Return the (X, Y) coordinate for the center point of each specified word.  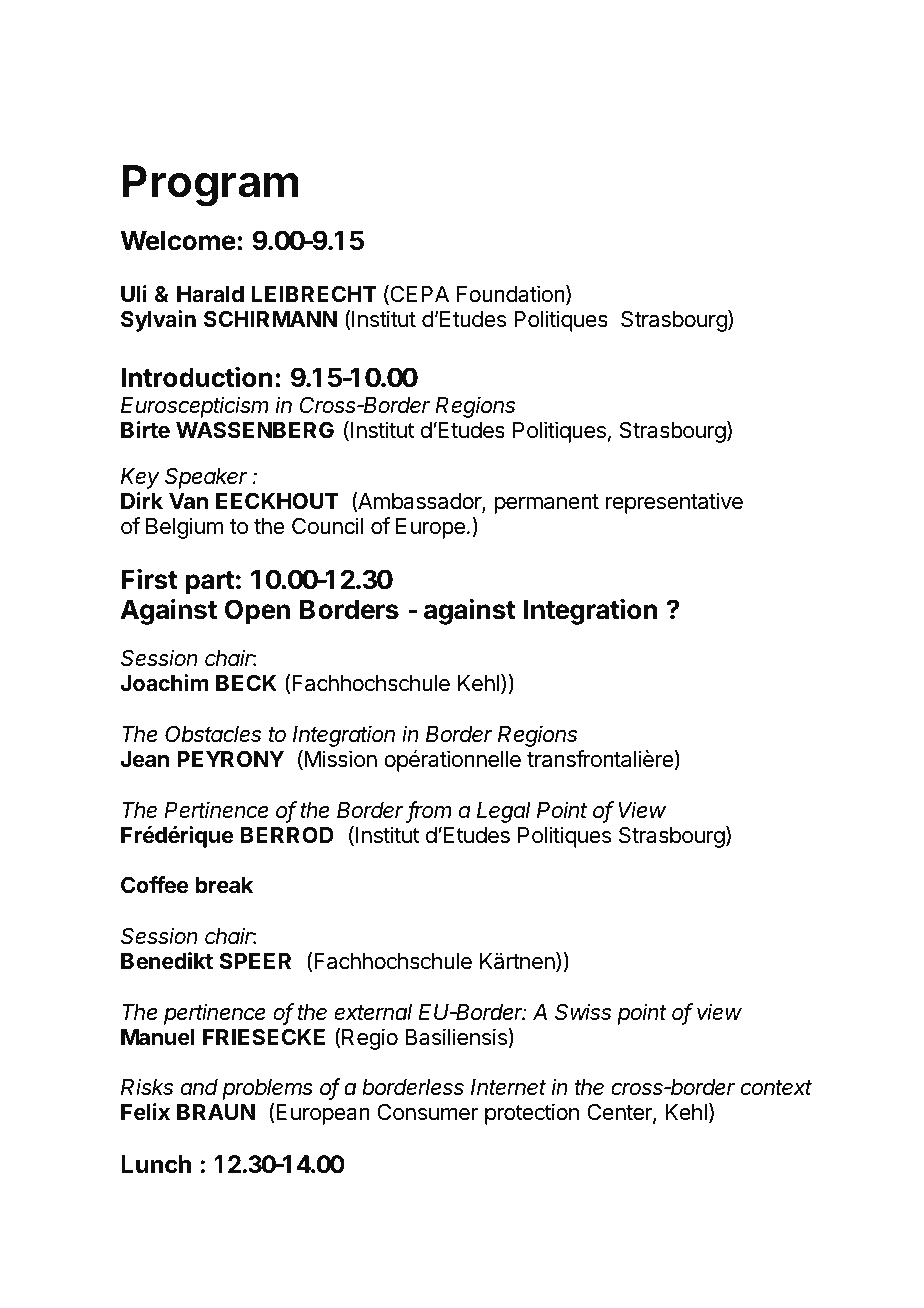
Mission (339, 760)
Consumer (427, 1112)
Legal (504, 812)
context (776, 1088)
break (224, 885)
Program (210, 186)
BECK (246, 682)
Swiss (583, 1012)
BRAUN (216, 1112)
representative (674, 503)
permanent (547, 504)
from (430, 811)
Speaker (206, 478)
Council (327, 526)
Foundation (511, 294)
